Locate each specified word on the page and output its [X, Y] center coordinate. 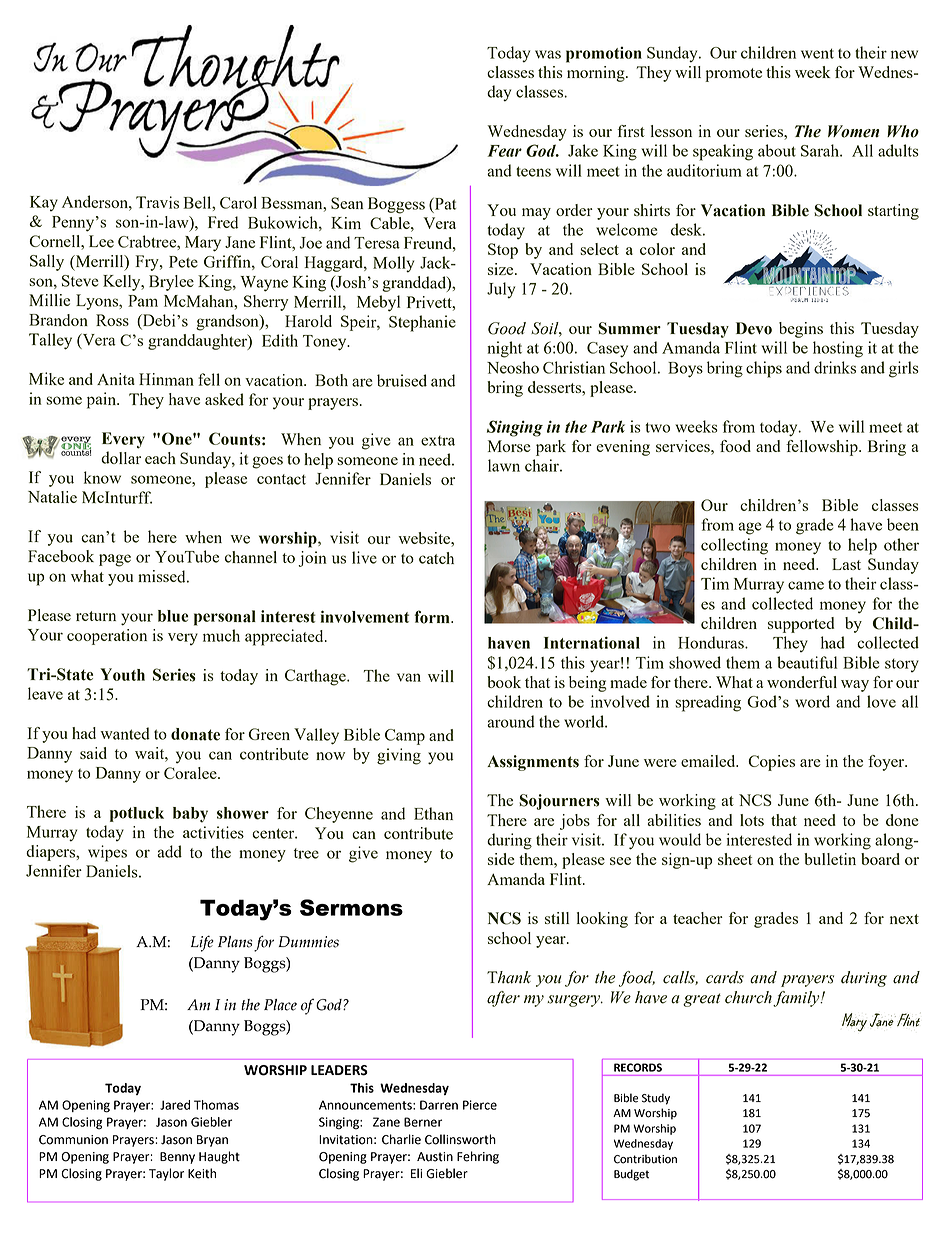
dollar [121, 457]
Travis [157, 202]
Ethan [433, 813]
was [548, 54]
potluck [137, 814]
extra [438, 441]
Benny [177, 1158]
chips [764, 369]
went [817, 53]
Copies [771, 763]
